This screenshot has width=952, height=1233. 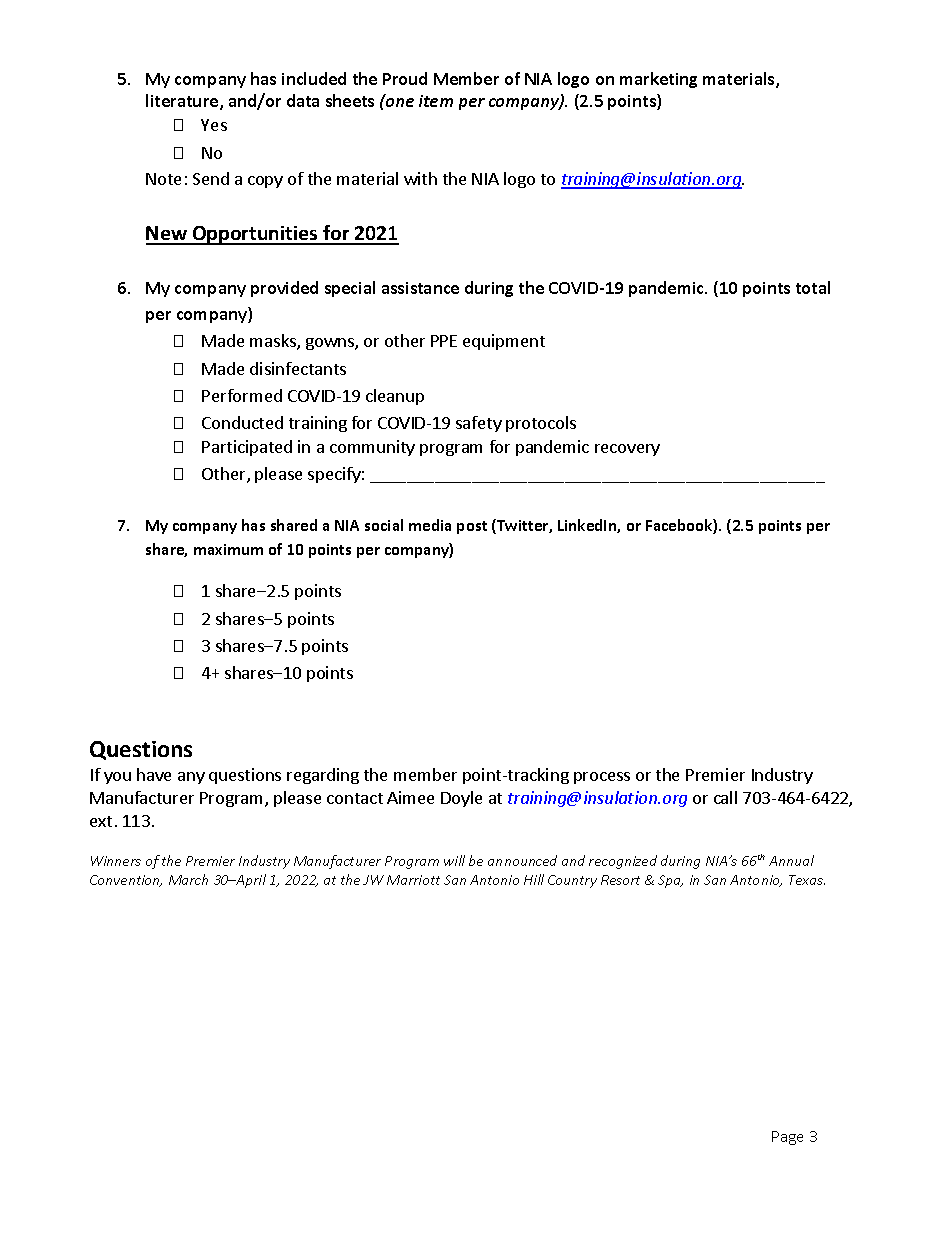 What do you see at coordinates (183, 102) in the screenshot?
I see `literature` at bounding box center [183, 102].
